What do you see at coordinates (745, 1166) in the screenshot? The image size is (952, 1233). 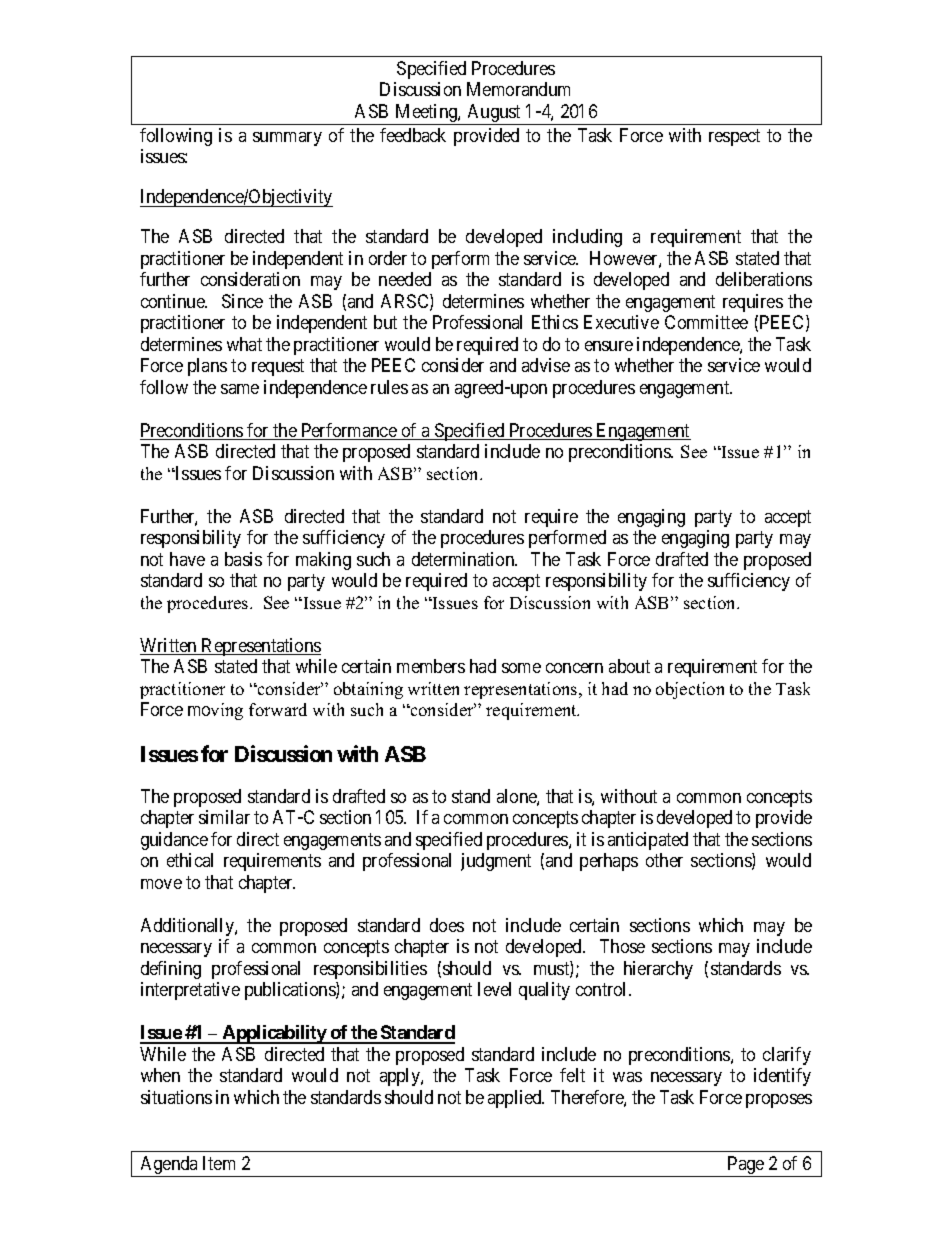 I see `Page` at bounding box center [745, 1166].
